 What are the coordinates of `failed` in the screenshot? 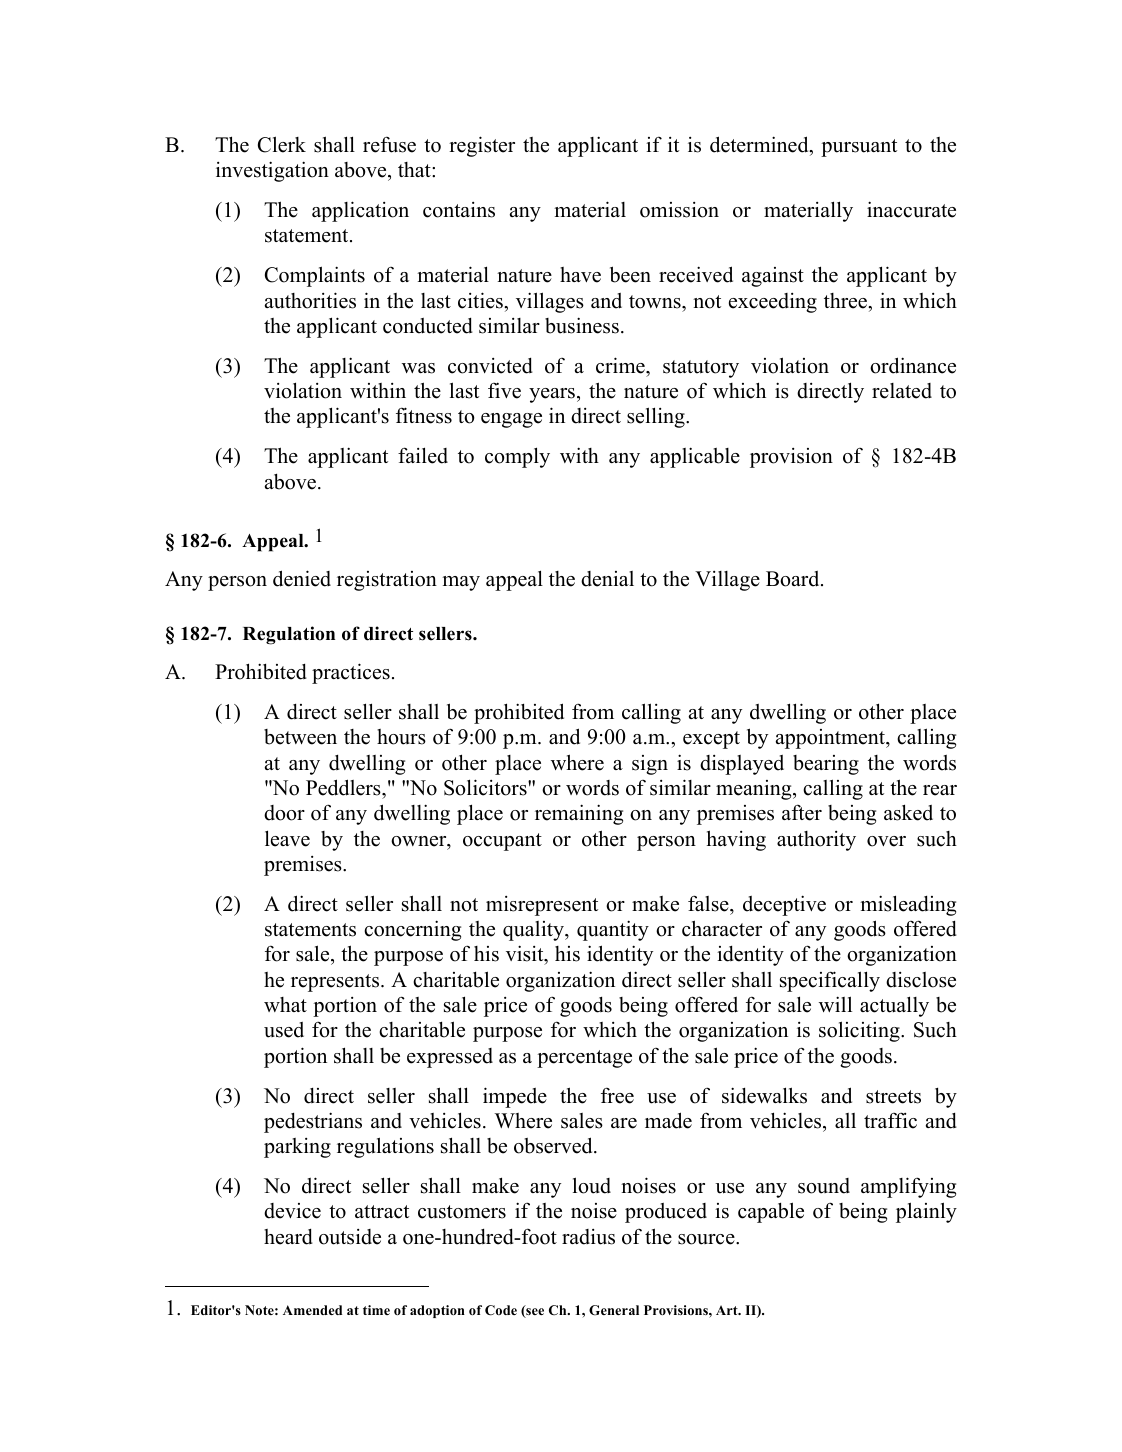 It's located at (423, 455).
